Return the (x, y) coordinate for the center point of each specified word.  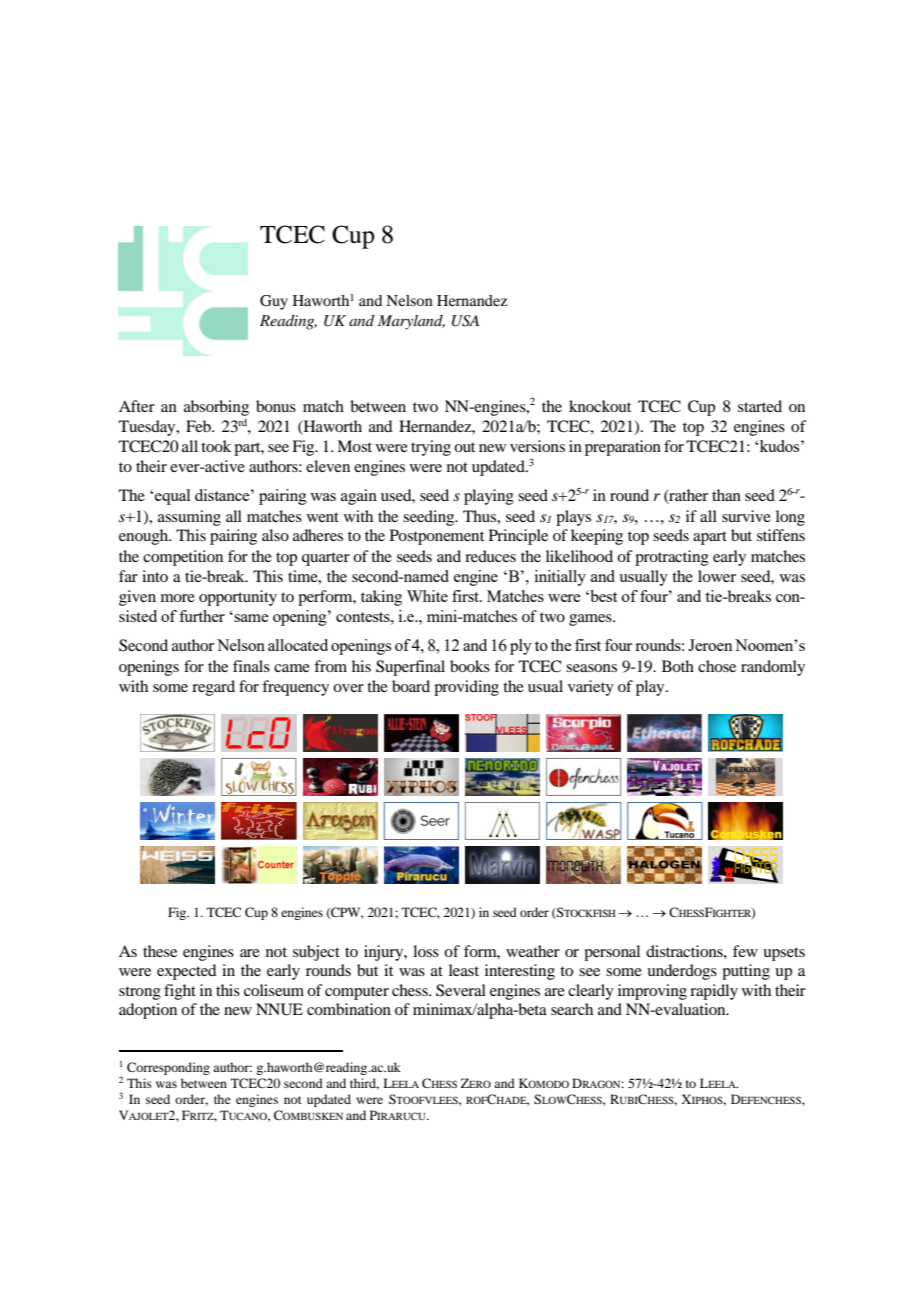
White (427, 596)
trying (431, 448)
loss (426, 951)
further (202, 616)
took (216, 446)
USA (465, 321)
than (726, 495)
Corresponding (168, 1068)
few (745, 951)
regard (213, 688)
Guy (274, 302)
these (160, 951)
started (760, 406)
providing (466, 688)
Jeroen (710, 645)
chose (717, 666)
